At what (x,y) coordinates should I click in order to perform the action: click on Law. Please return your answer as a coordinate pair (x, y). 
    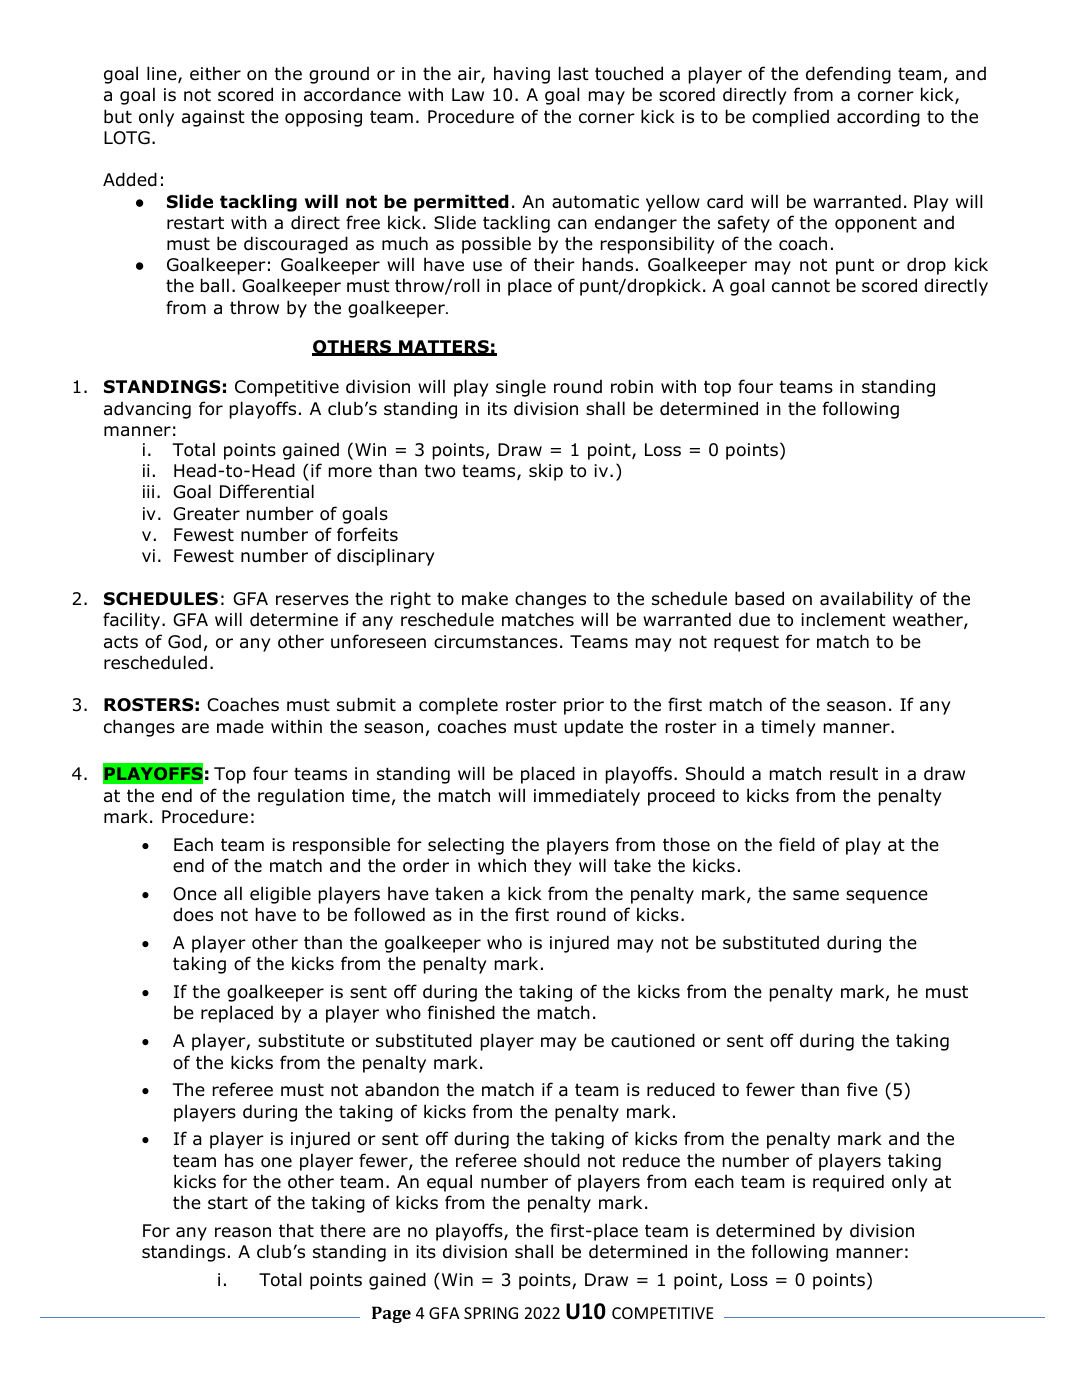
    Looking at the image, I should click on (468, 95).
